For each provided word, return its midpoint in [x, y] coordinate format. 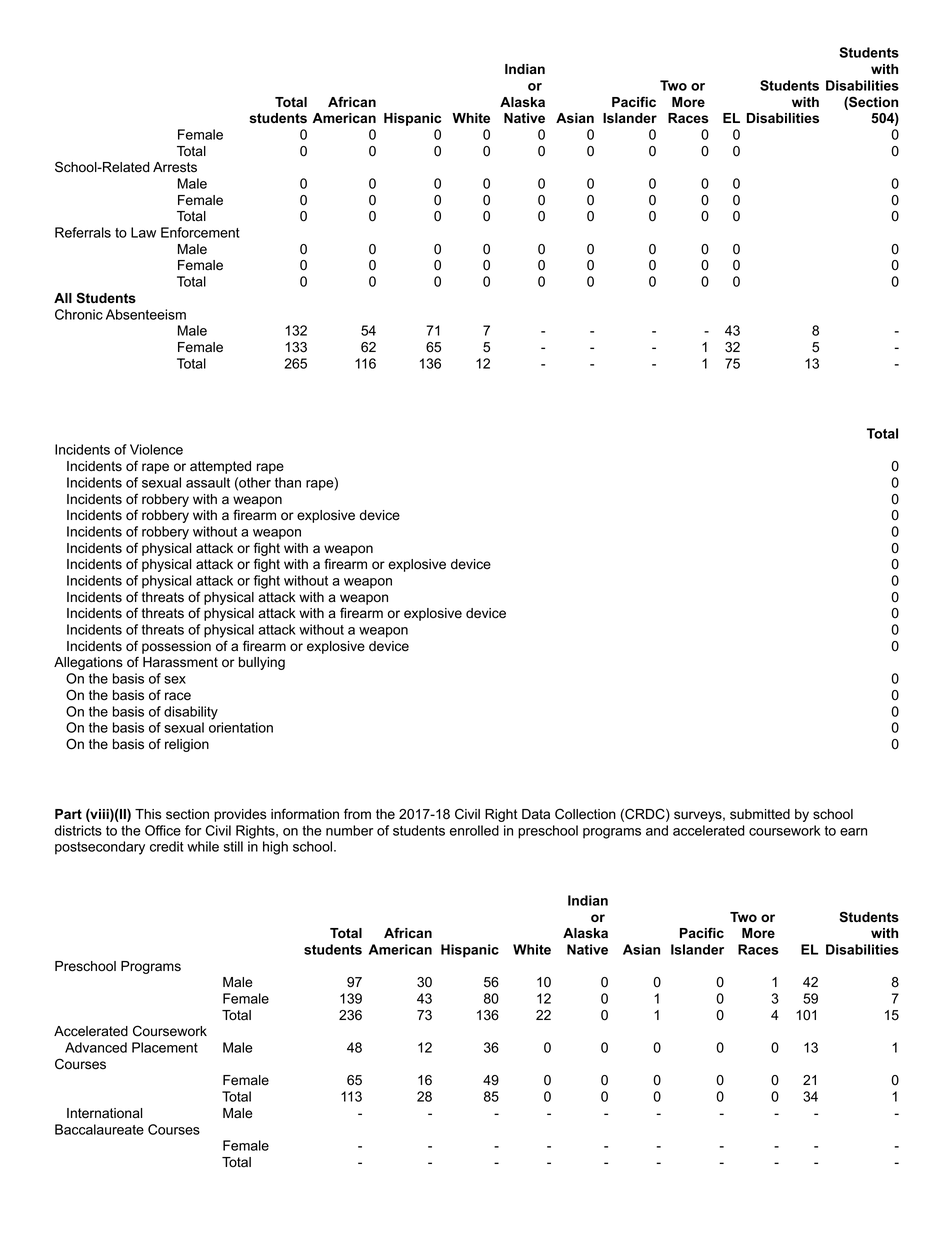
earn [853, 832]
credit [167, 846]
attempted [220, 467]
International [104, 1113]
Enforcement [200, 232]
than [288, 482]
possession [176, 647]
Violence [156, 449]
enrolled [474, 830]
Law [143, 232]
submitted [760, 814]
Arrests [175, 167]
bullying [262, 663]
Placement [165, 1047]
